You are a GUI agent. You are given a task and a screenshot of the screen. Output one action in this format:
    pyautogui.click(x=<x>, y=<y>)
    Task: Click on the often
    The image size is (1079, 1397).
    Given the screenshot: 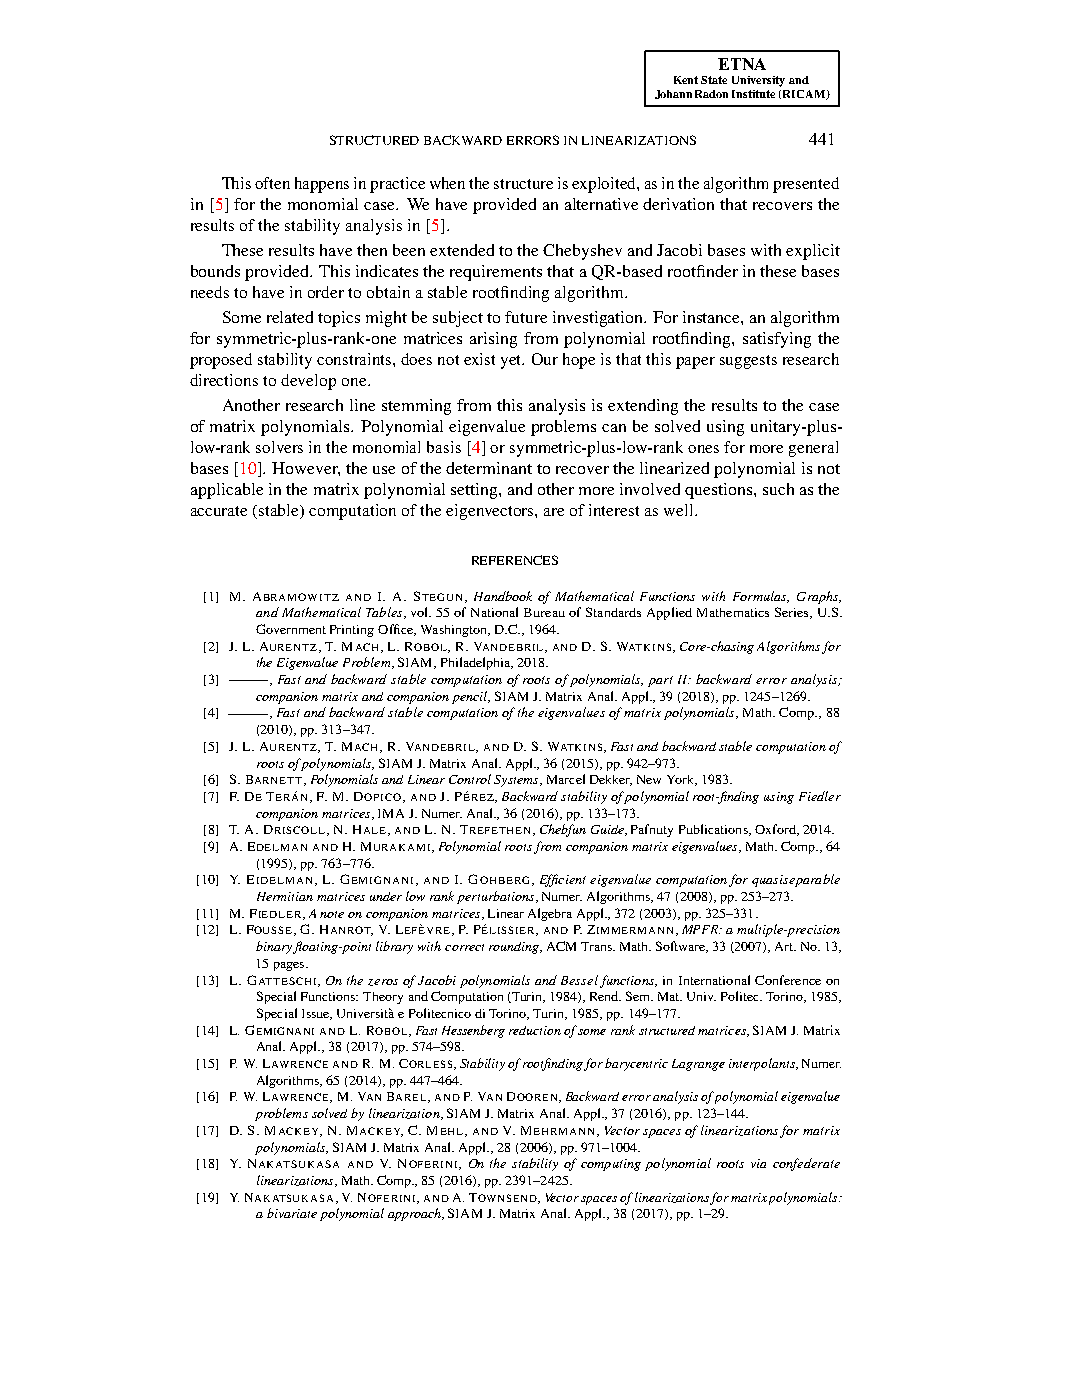 What is the action you would take?
    pyautogui.click(x=272, y=183)
